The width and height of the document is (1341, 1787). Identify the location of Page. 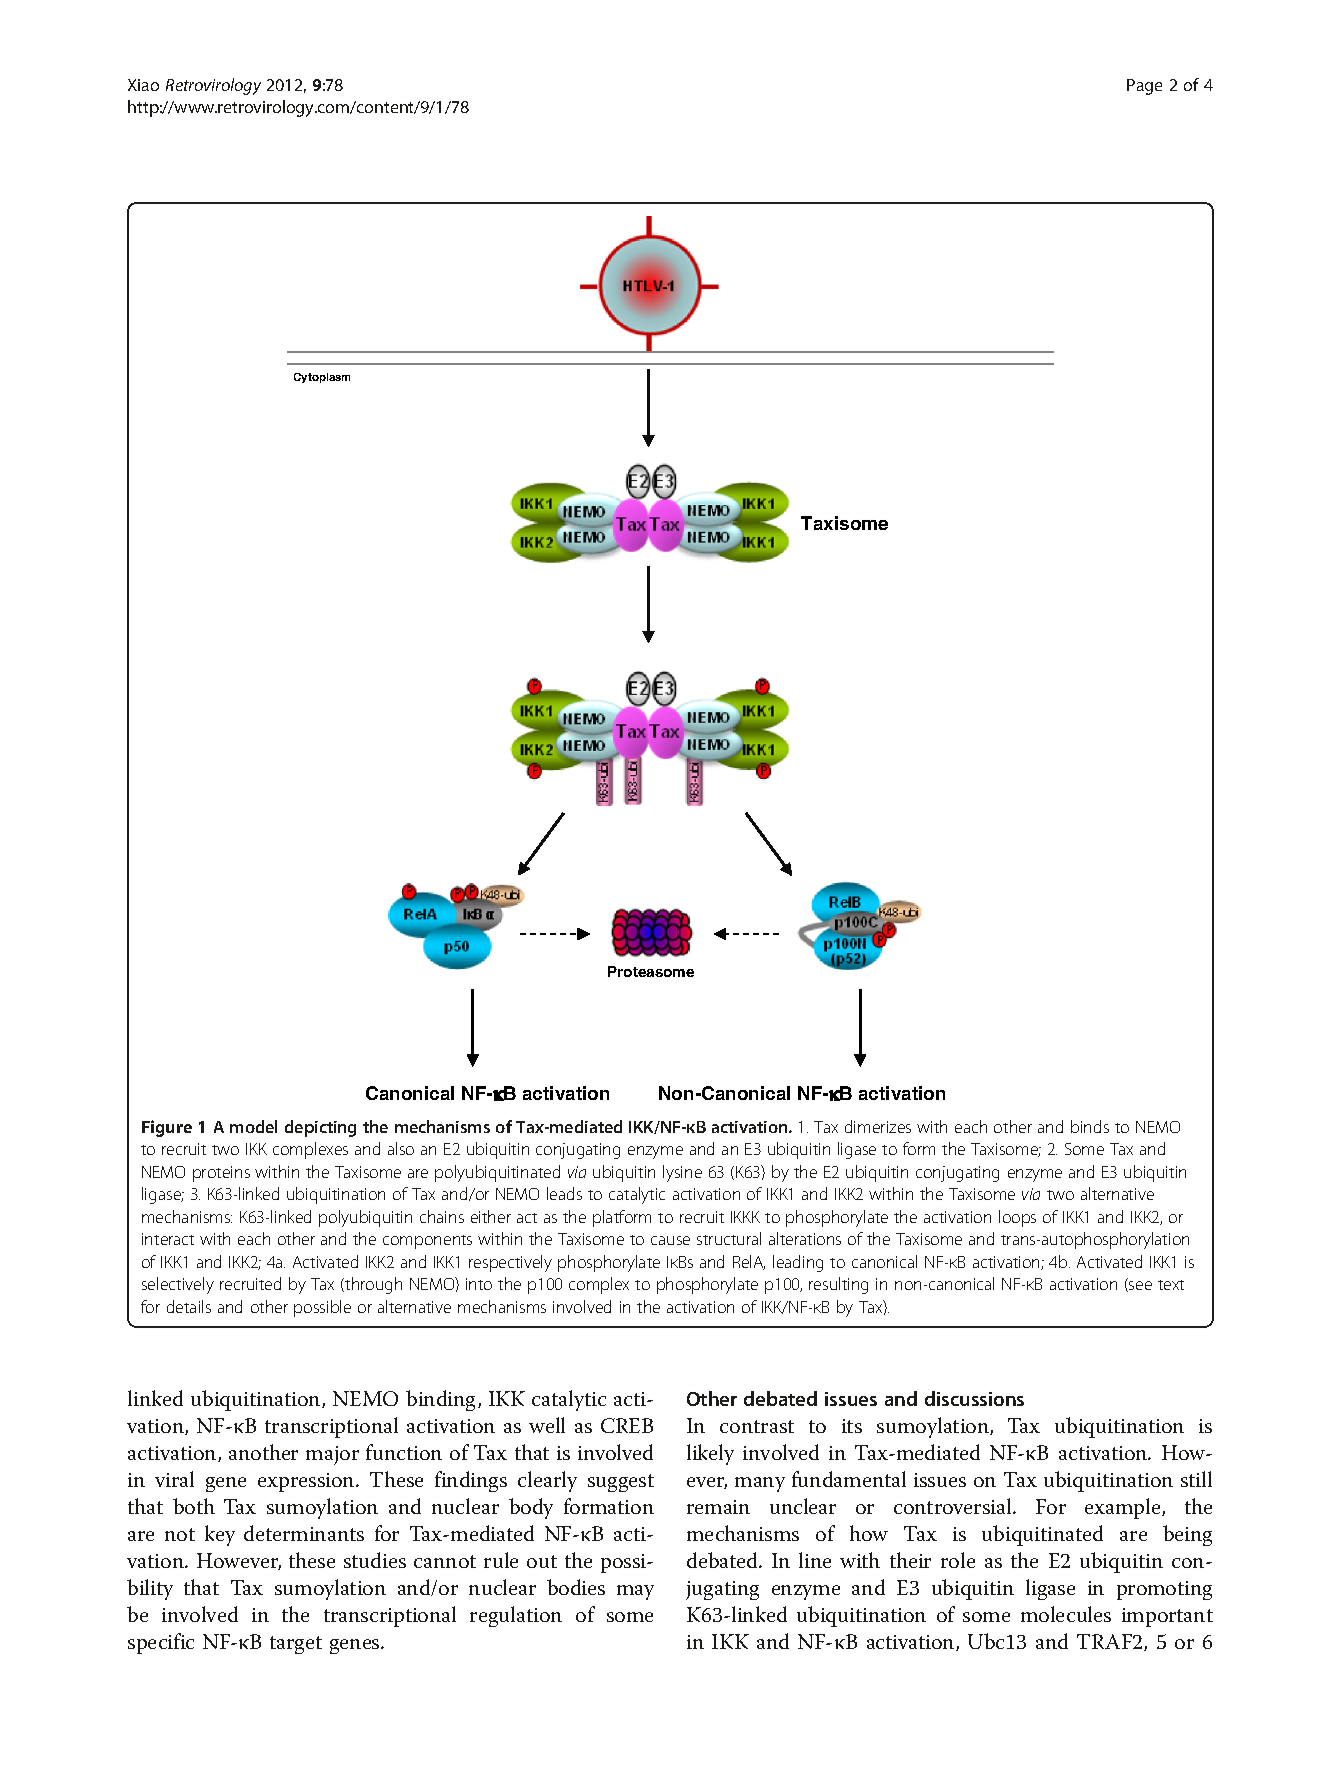
(1144, 87).
